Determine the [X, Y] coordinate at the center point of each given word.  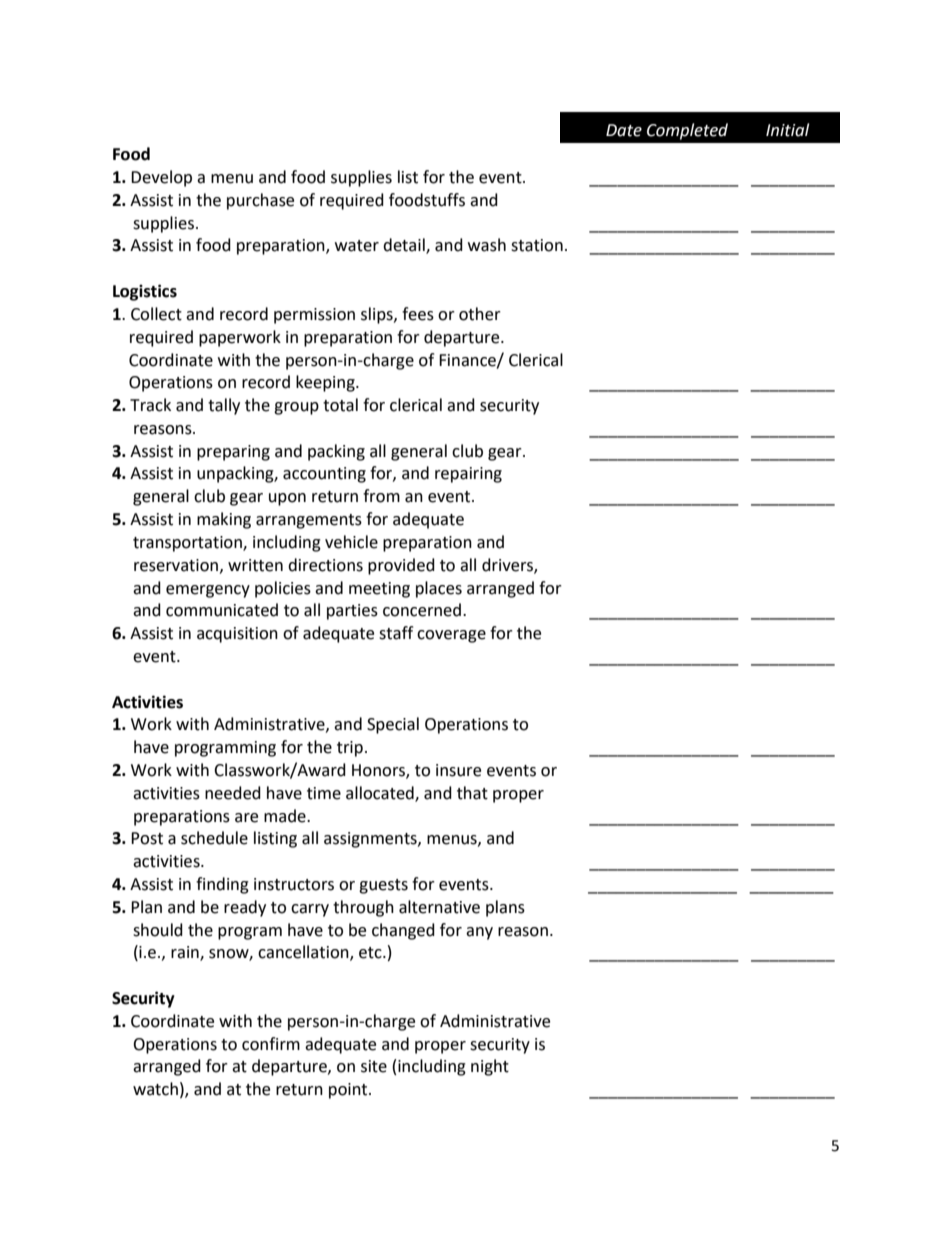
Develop [161, 178]
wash [487, 245]
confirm [271, 1044]
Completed [687, 131]
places [439, 589]
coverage [451, 636]
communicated [222, 610]
